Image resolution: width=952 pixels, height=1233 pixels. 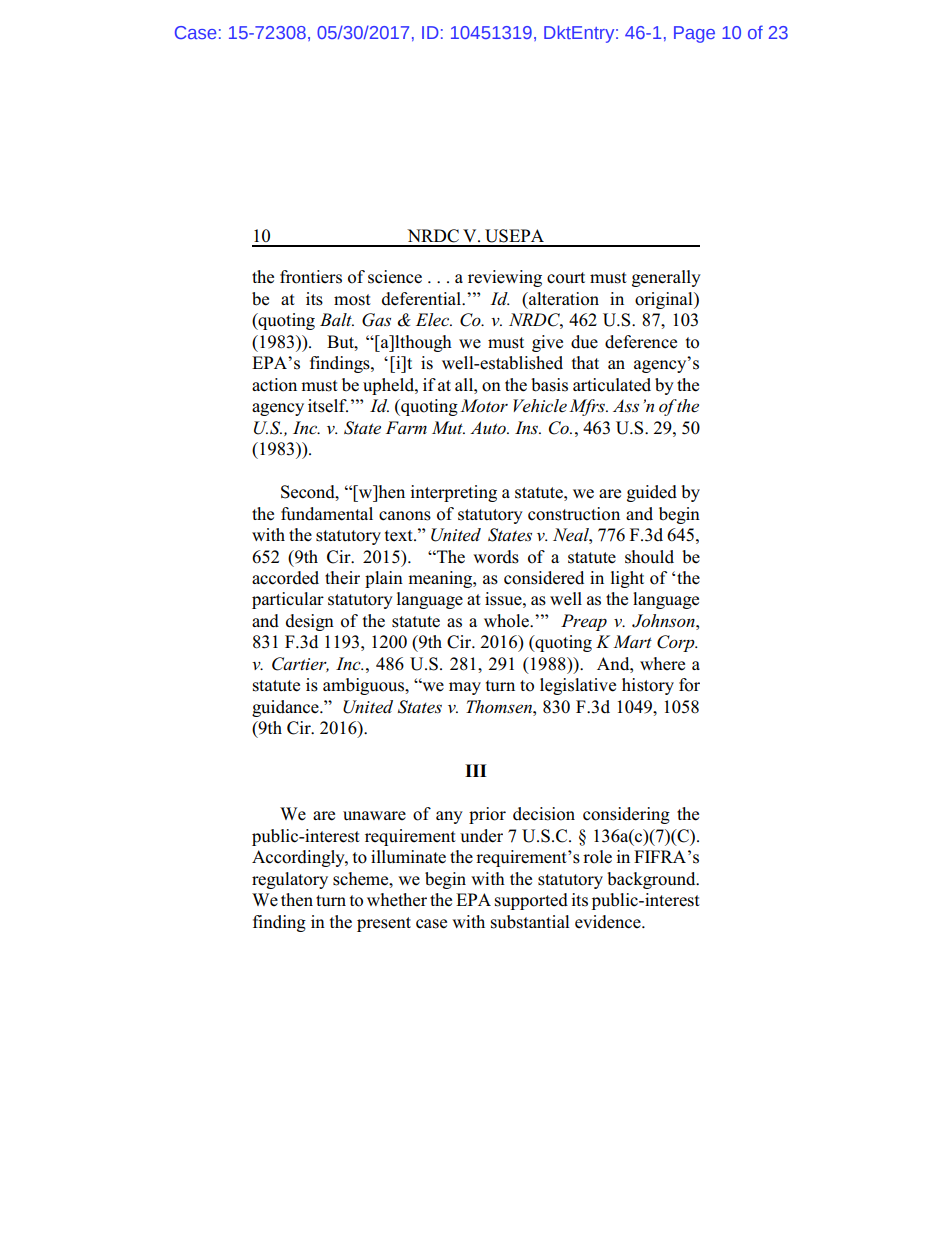 What do you see at coordinates (300, 664) in the screenshot?
I see `Cartier` at bounding box center [300, 664].
